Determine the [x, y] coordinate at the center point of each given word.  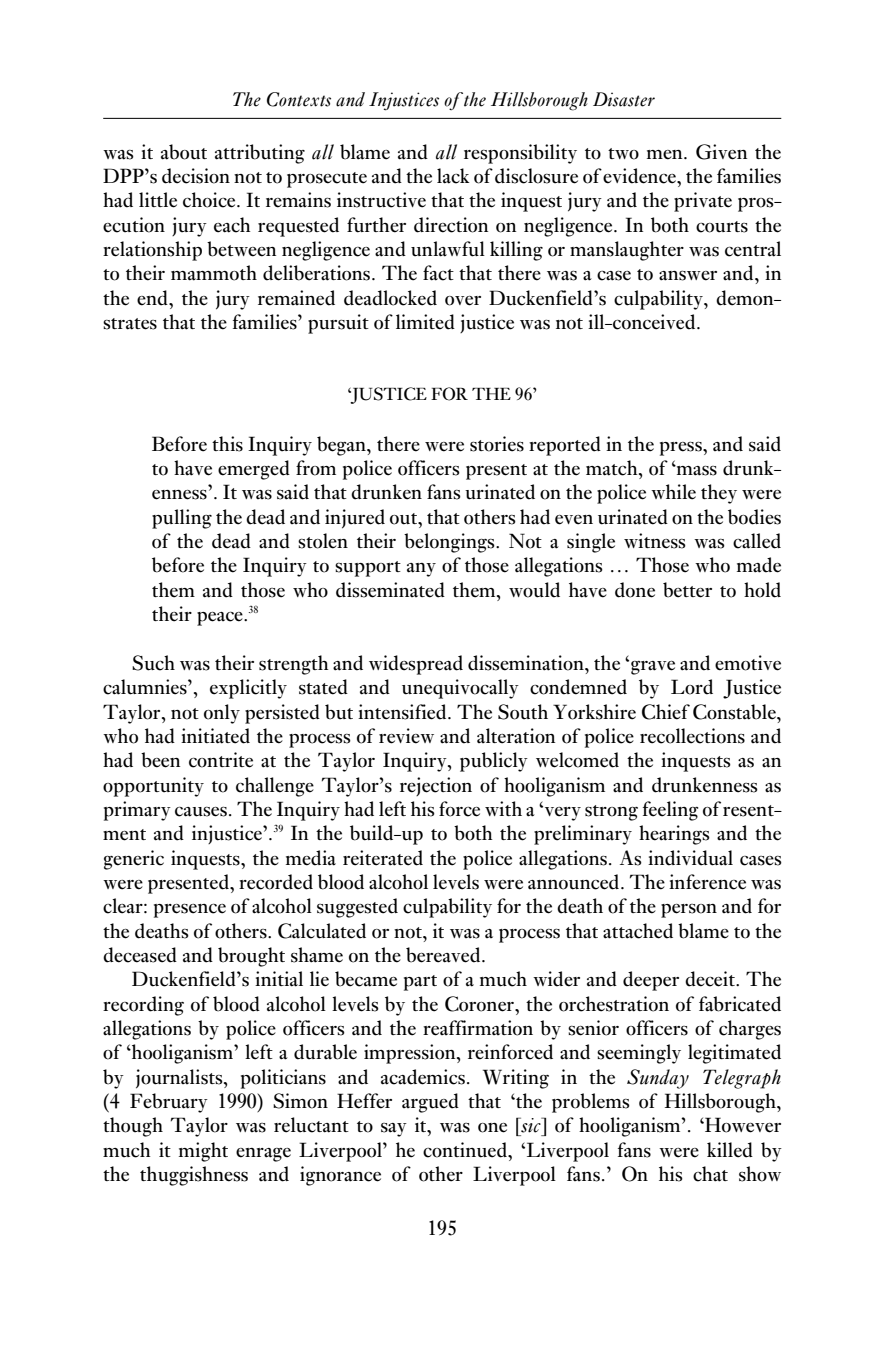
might [203, 1152]
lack [453, 176]
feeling [670, 811]
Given [721, 152]
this [227, 444]
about [184, 152]
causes [201, 812]
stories [497, 444]
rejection [436, 786]
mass [696, 470]
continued [466, 1150]
